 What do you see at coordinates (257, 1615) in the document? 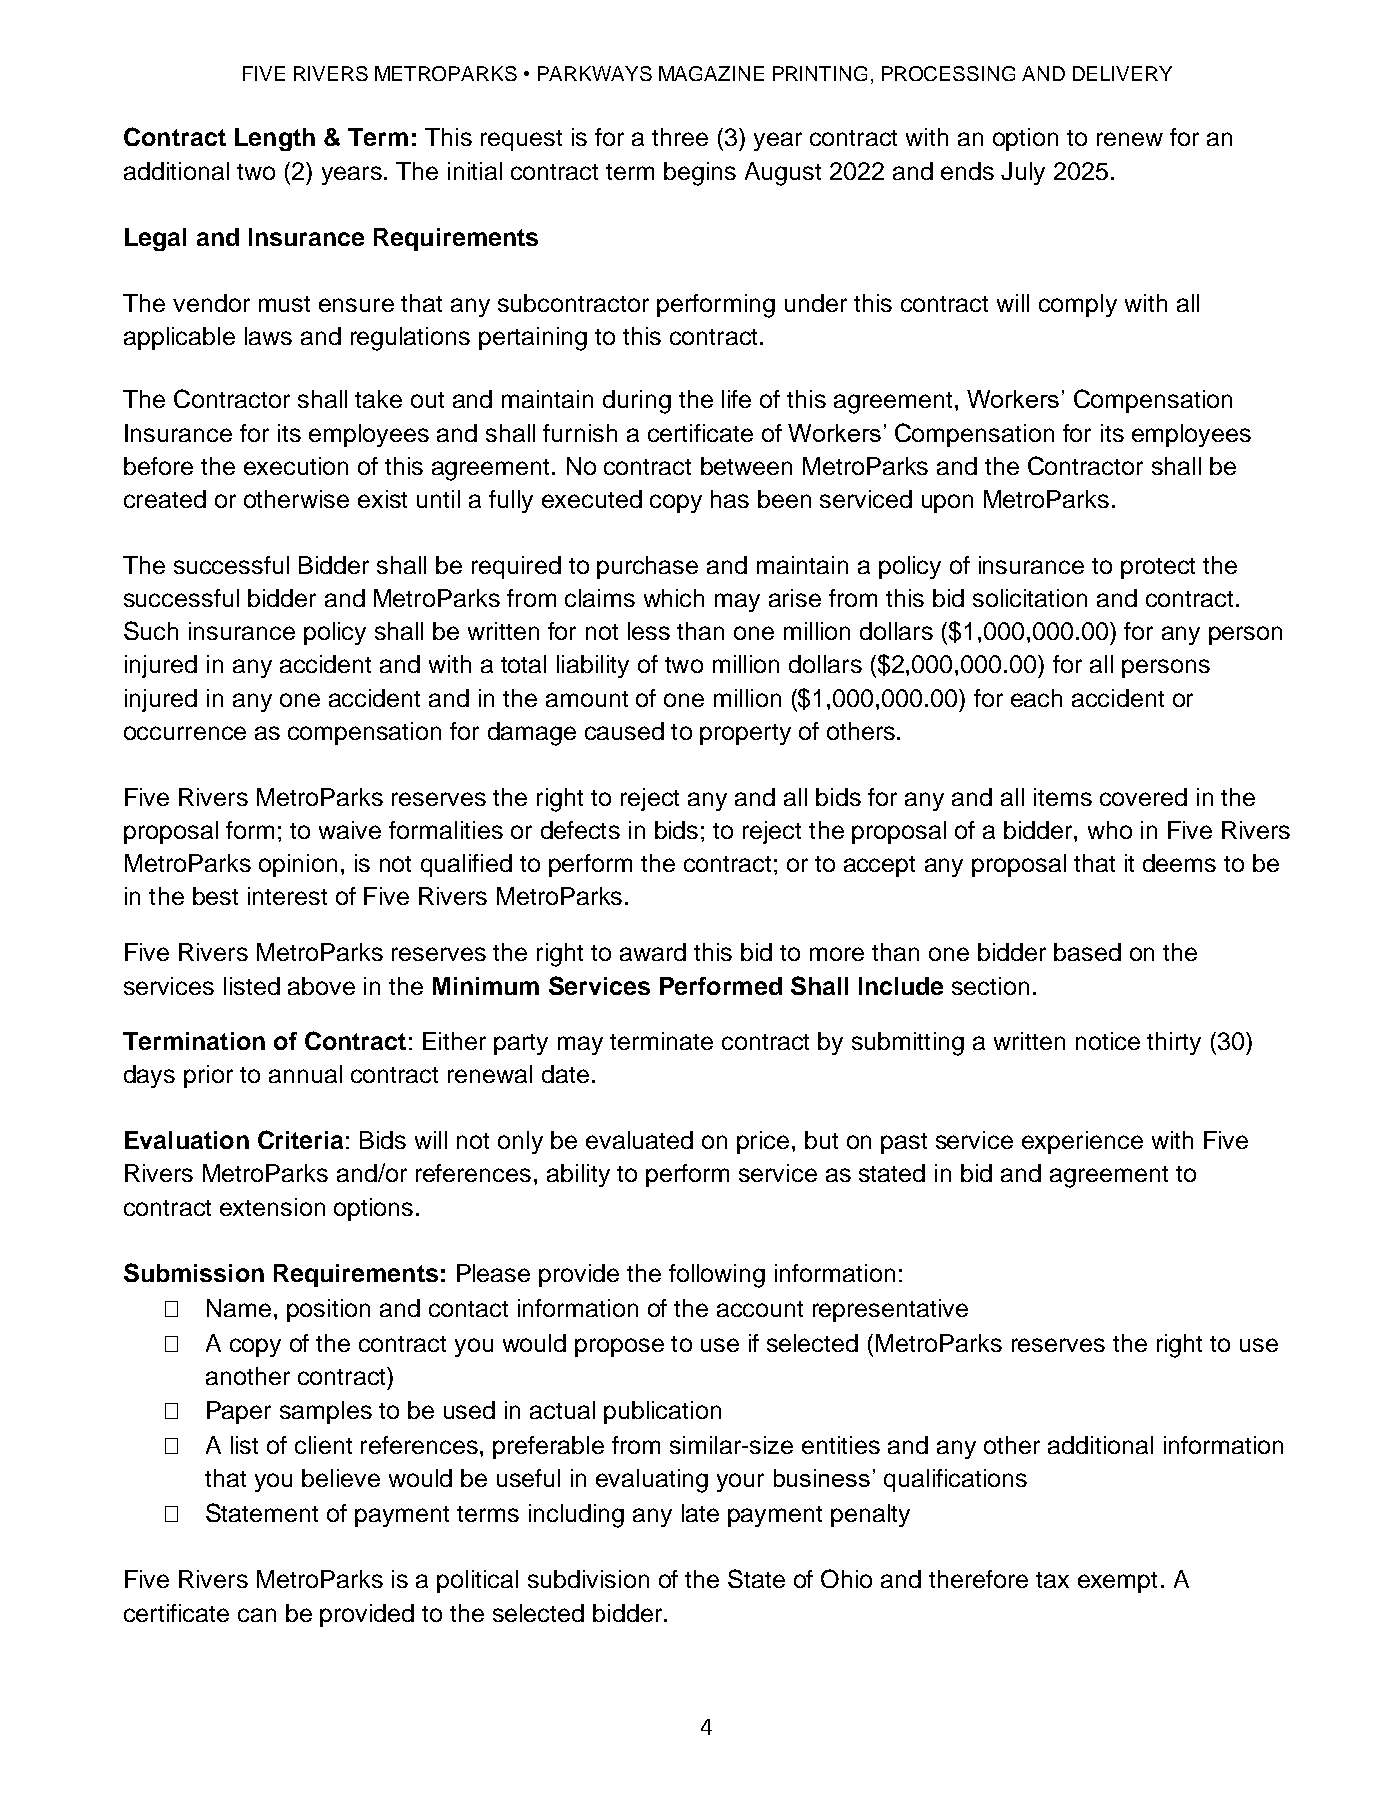
I see `can` at bounding box center [257, 1615].
